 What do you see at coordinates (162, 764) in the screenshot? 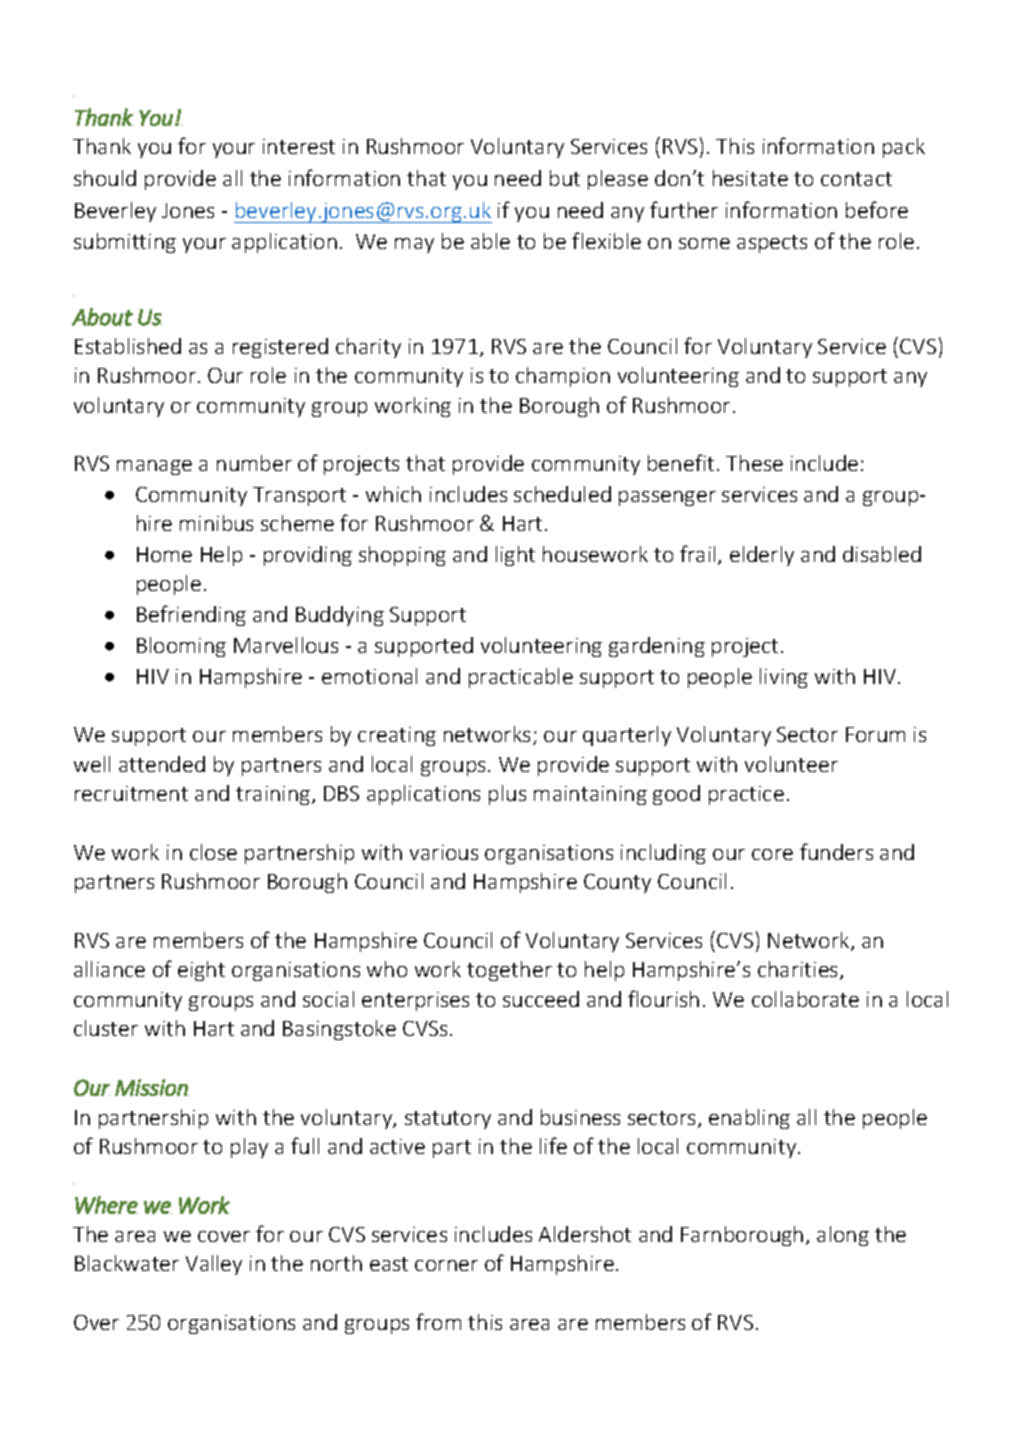
I see `attended` at bounding box center [162, 764].
